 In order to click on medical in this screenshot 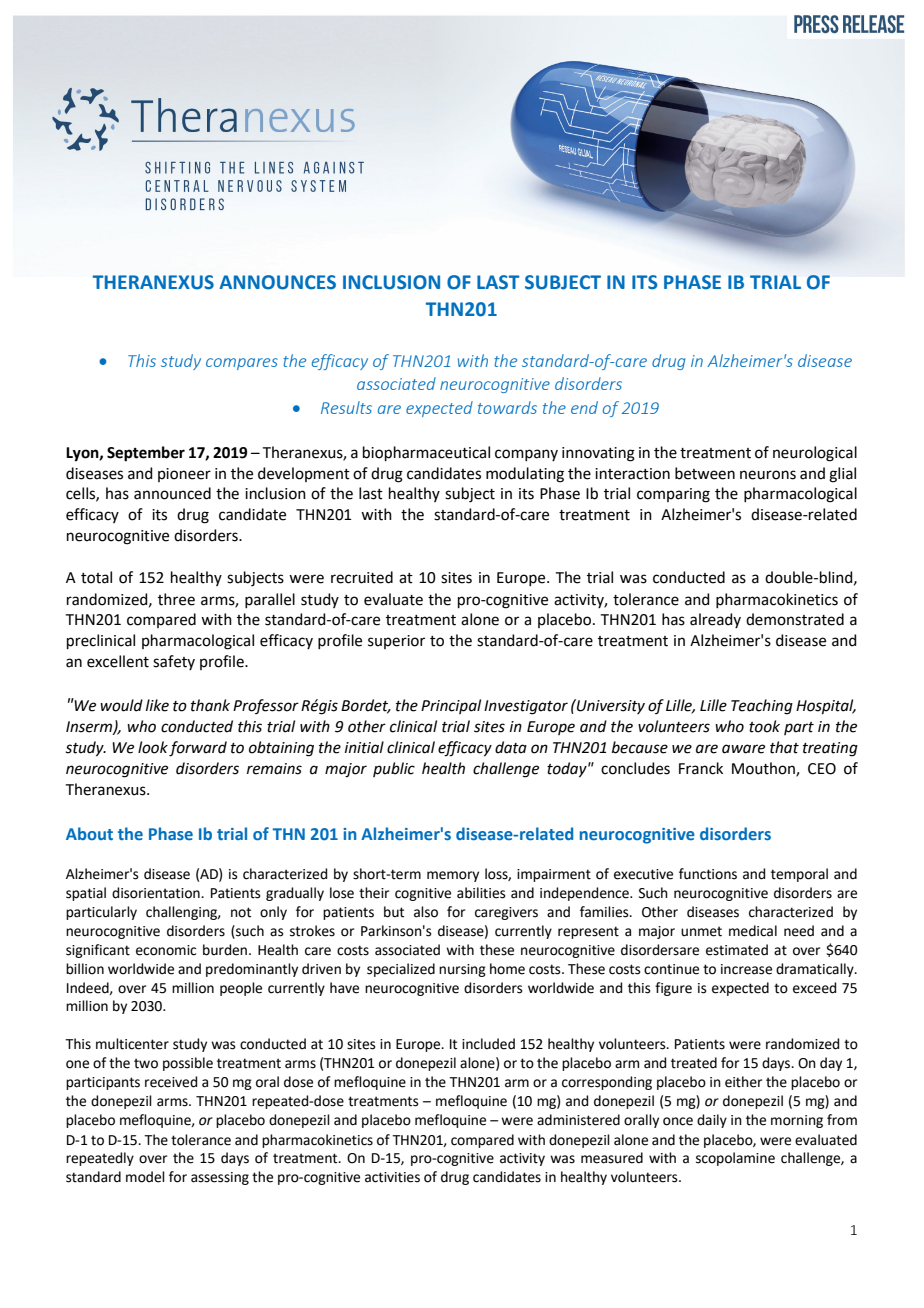, I will do `click(753, 931)`.
